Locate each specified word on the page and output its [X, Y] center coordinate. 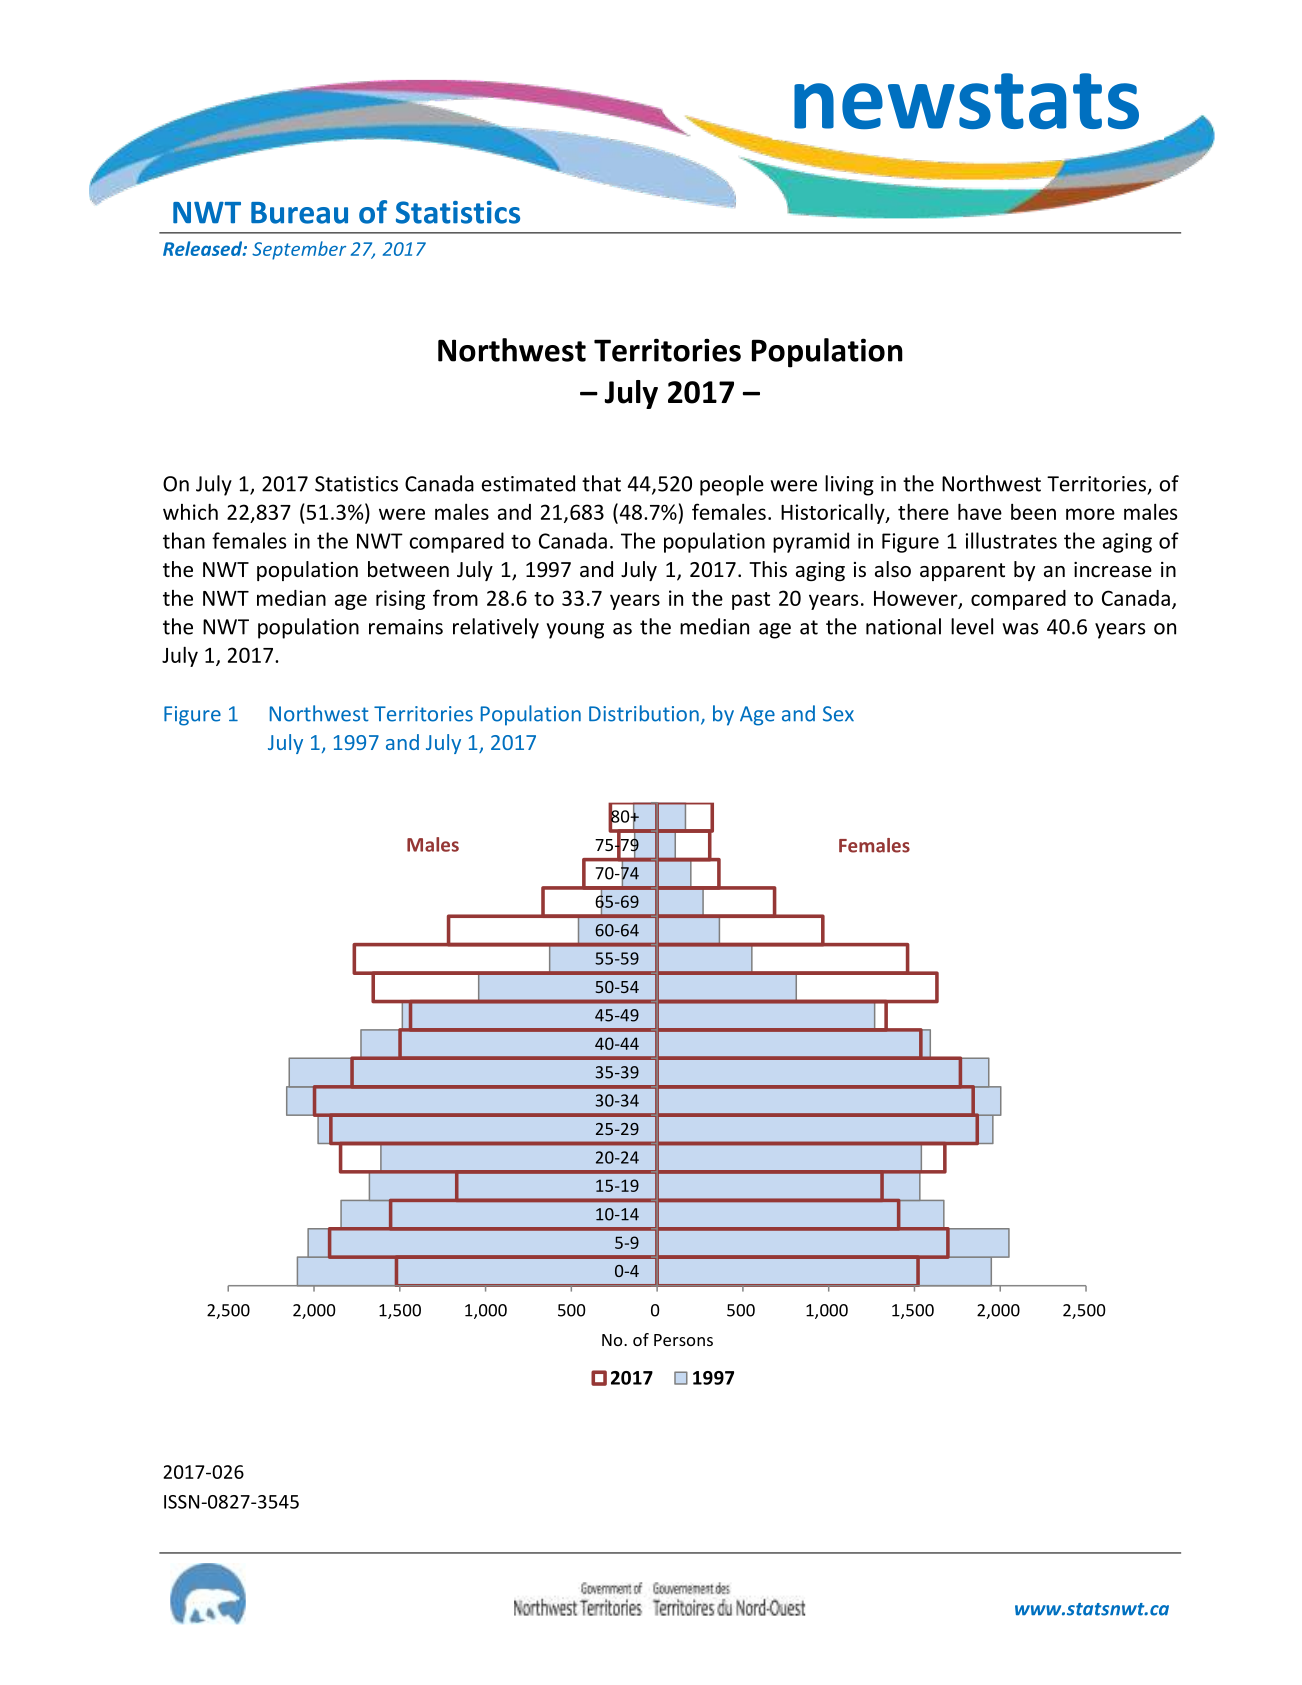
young [575, 631]
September [299, 250]
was [1020, 629]
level [972, 626]
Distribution [644, 713]
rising [400, 600]
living [849, 485]
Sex [838, 714]
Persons [683, 1340]
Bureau [299, 213]
